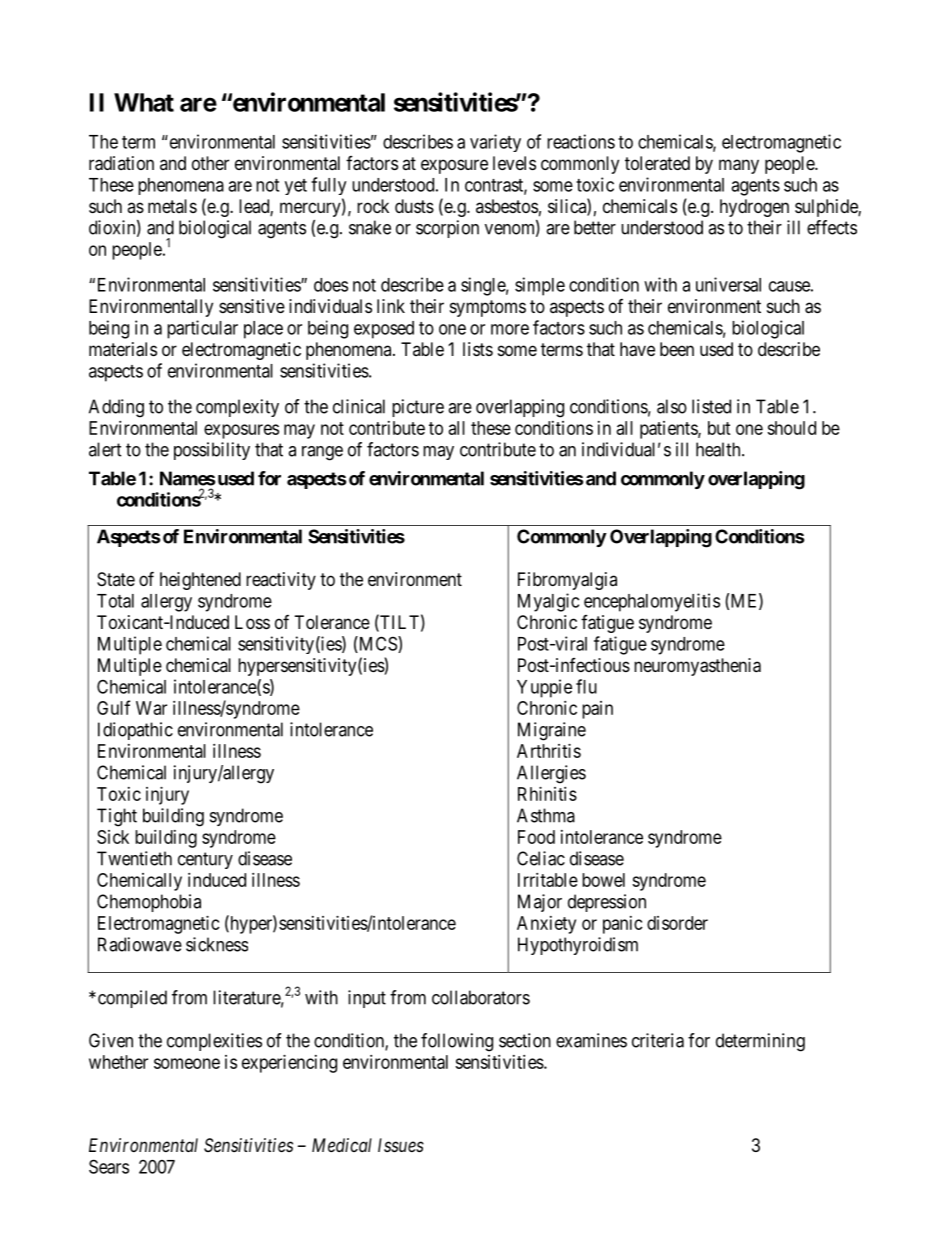 This screenshot has height=1233, width=952. Describe the element at coordinates (151, 708) in the screenshot. I see `War` at that location.
